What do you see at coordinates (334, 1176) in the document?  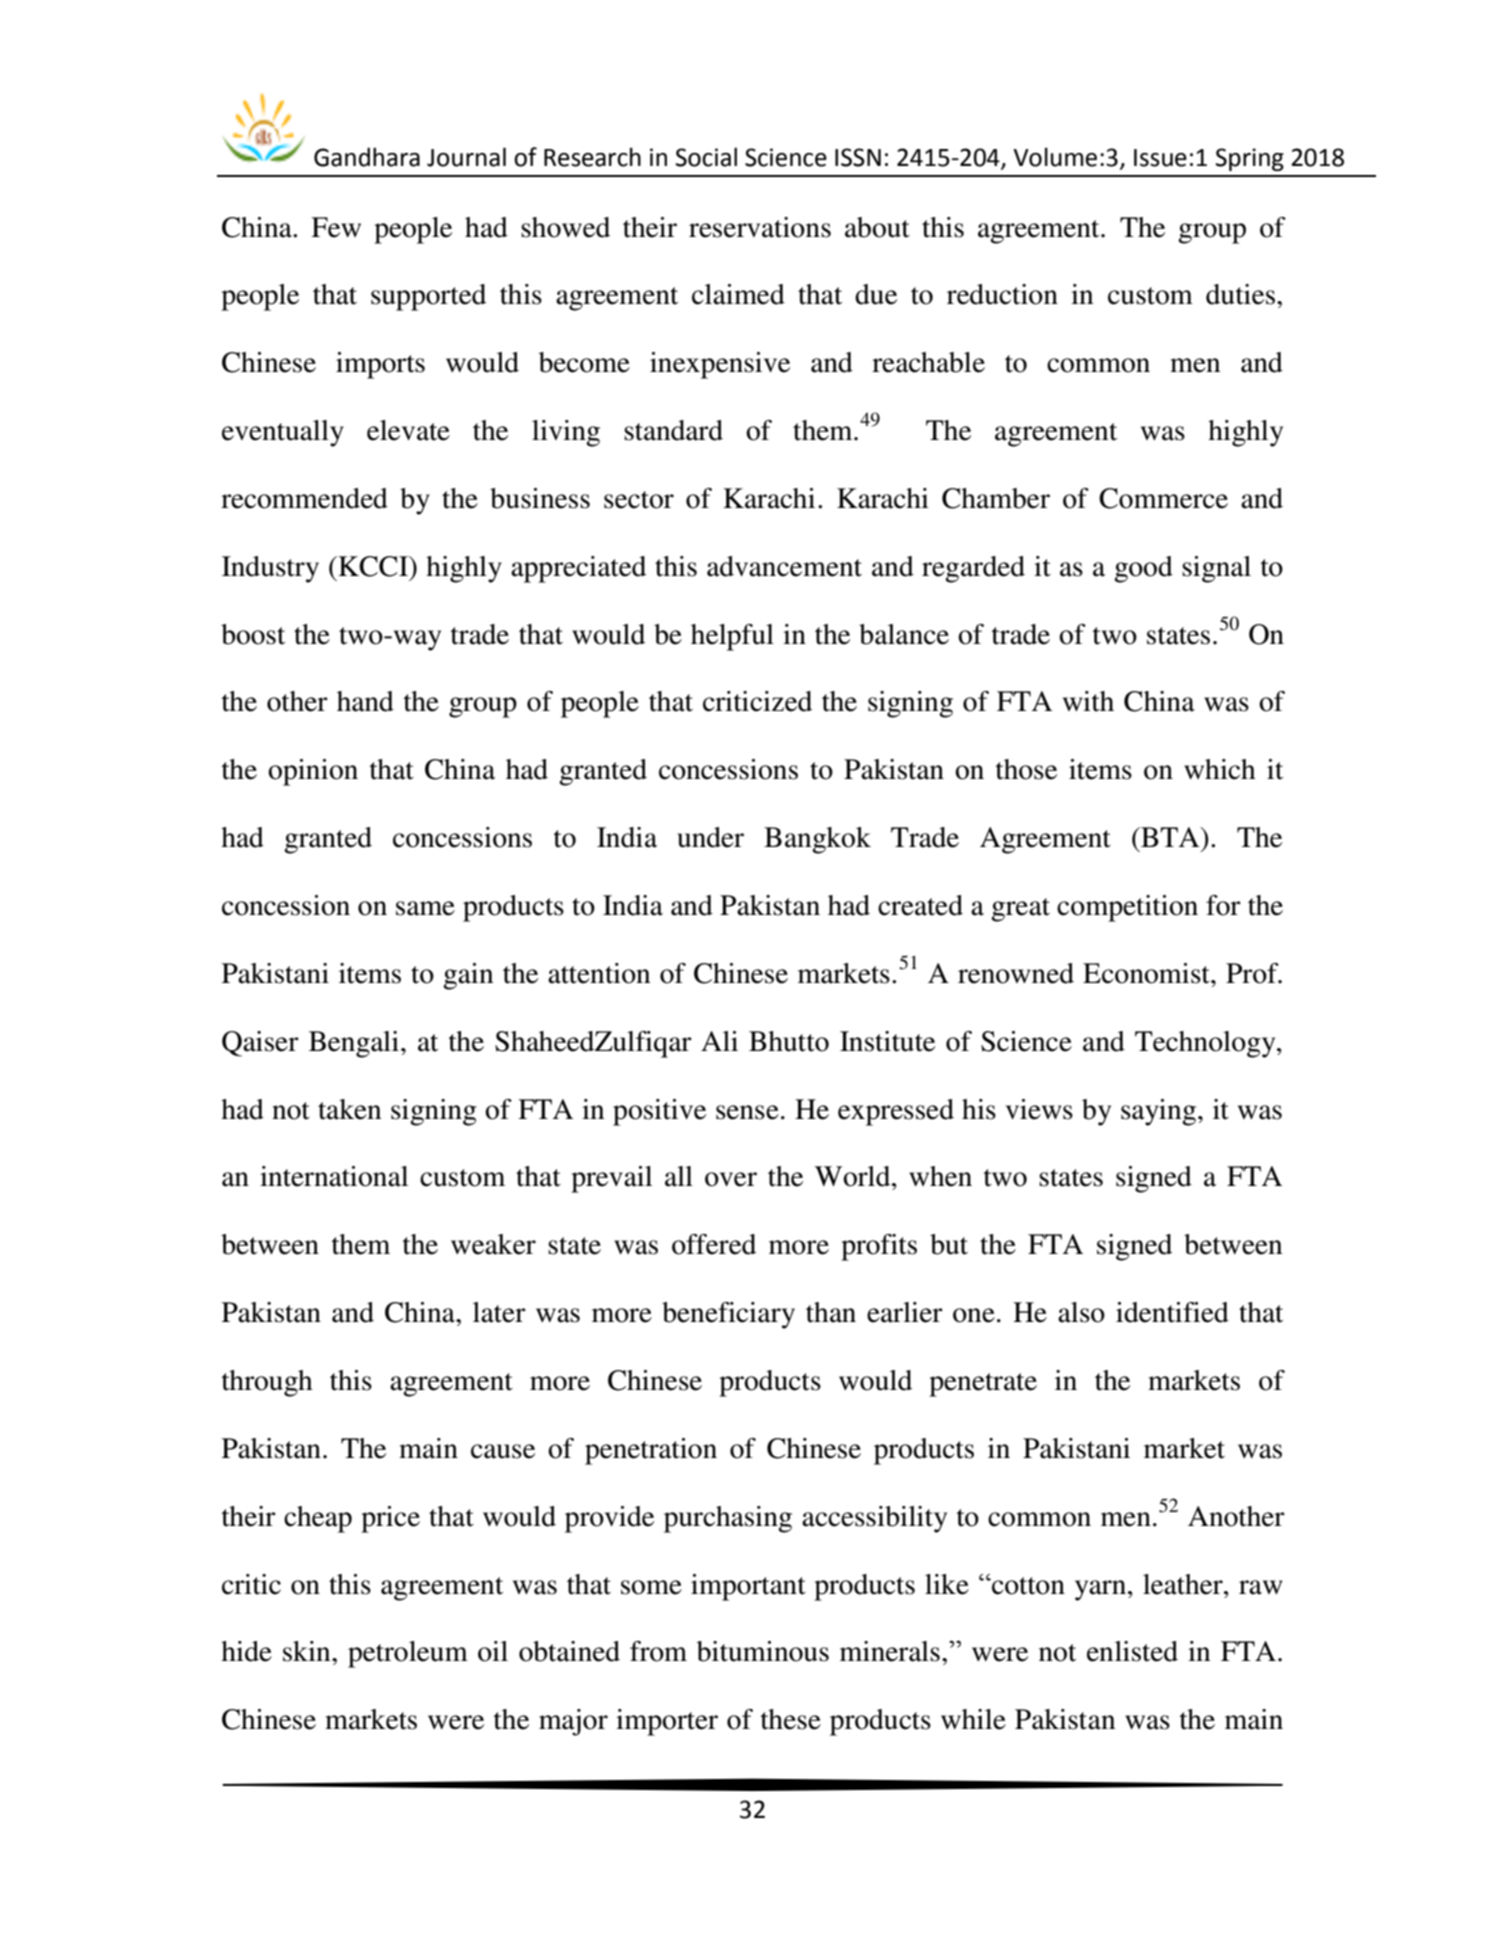 I see `international` at bounding box center [334, 1176].
